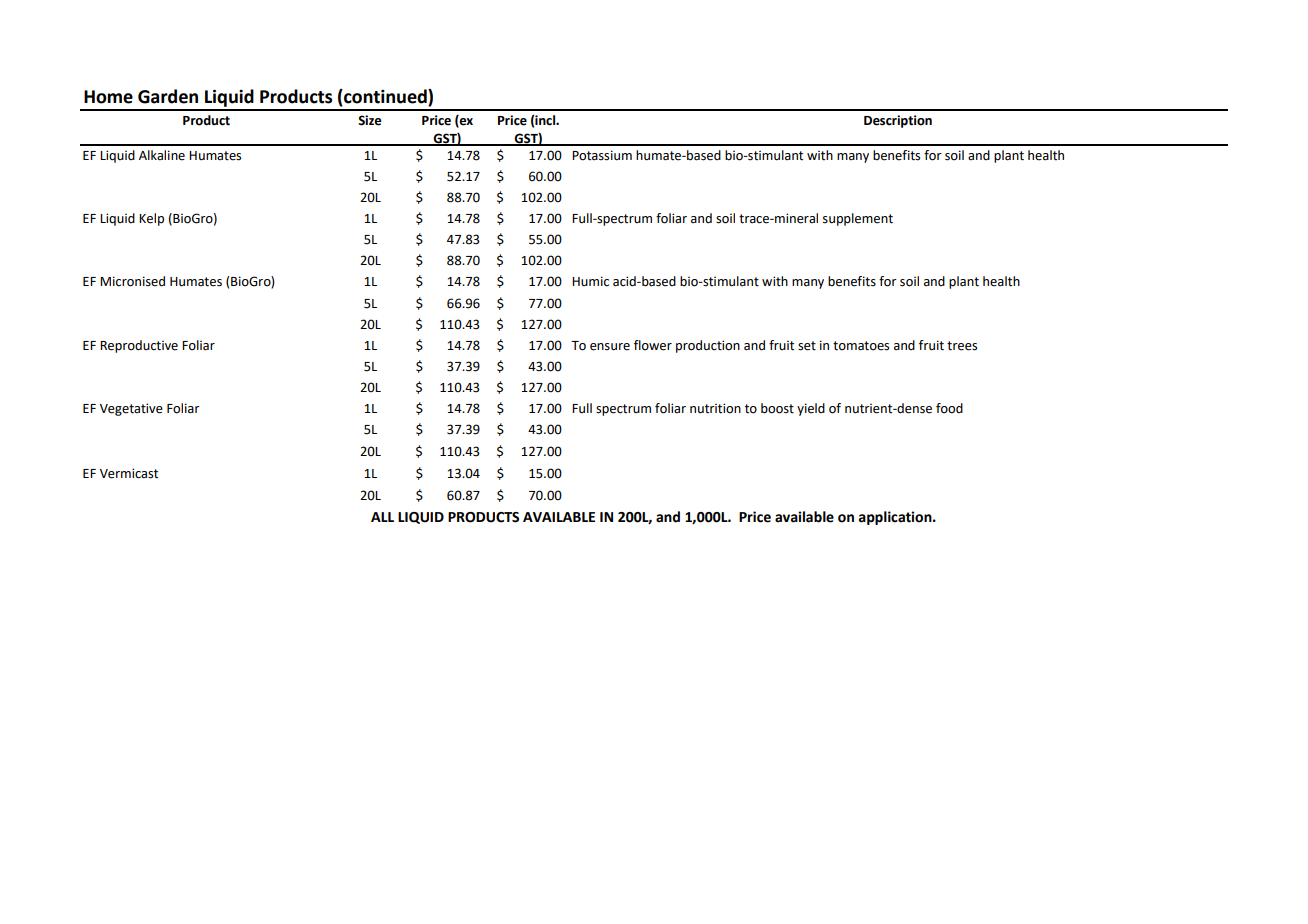 The image size is (1308, 924). What do you see at coordinates (807, 346) in the screenshot?
I see `set` at bounding box center [807, 346].
